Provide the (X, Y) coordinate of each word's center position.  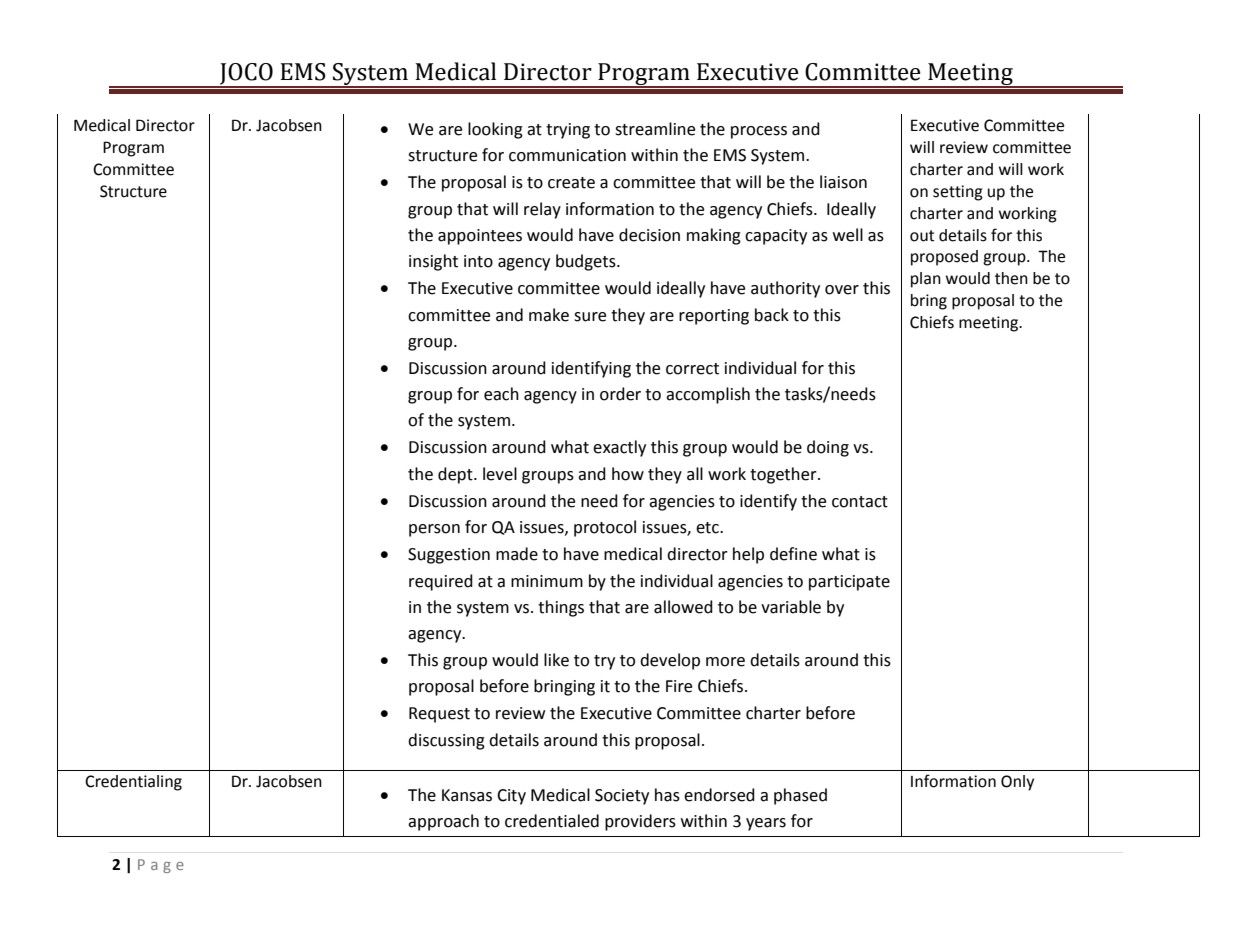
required (441, 582)
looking (495, 130)
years (766, 824)
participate (849, 583)
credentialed (552, 821)
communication (567, 155)
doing (828, 448)
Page (161, 866)
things (561, 608)
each (501, 394)
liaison (843, 182)
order (620, 394)
